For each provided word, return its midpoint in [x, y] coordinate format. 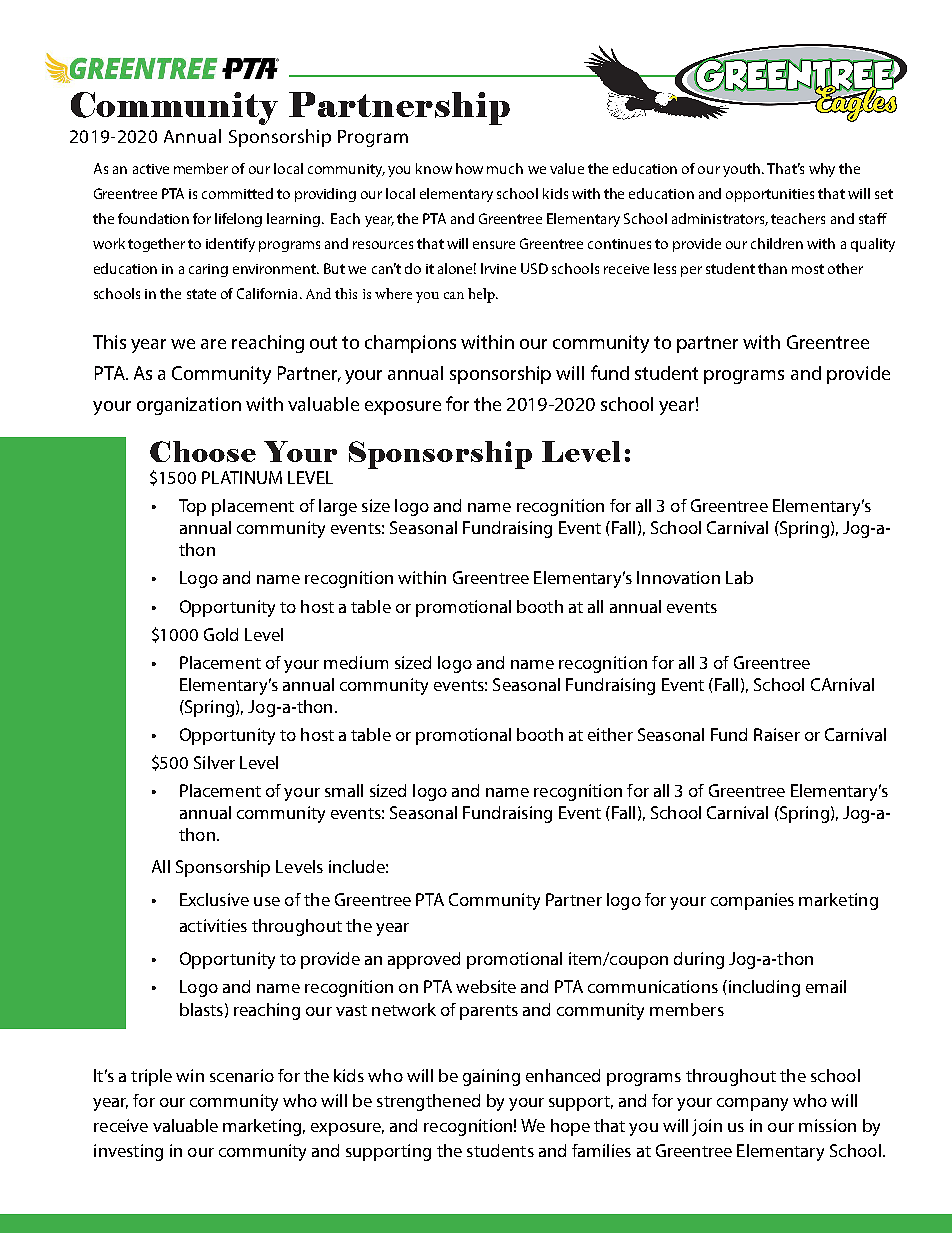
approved [424, 960]
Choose [203, 451]
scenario [242, 1075]
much [505, 168]
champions [410, 344]
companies [752, 901]
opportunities [770, 195]
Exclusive [214, 899]
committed [237, 193]
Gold [221, 634]
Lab [739, 577]
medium [356, 662]
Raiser [777, 734]
